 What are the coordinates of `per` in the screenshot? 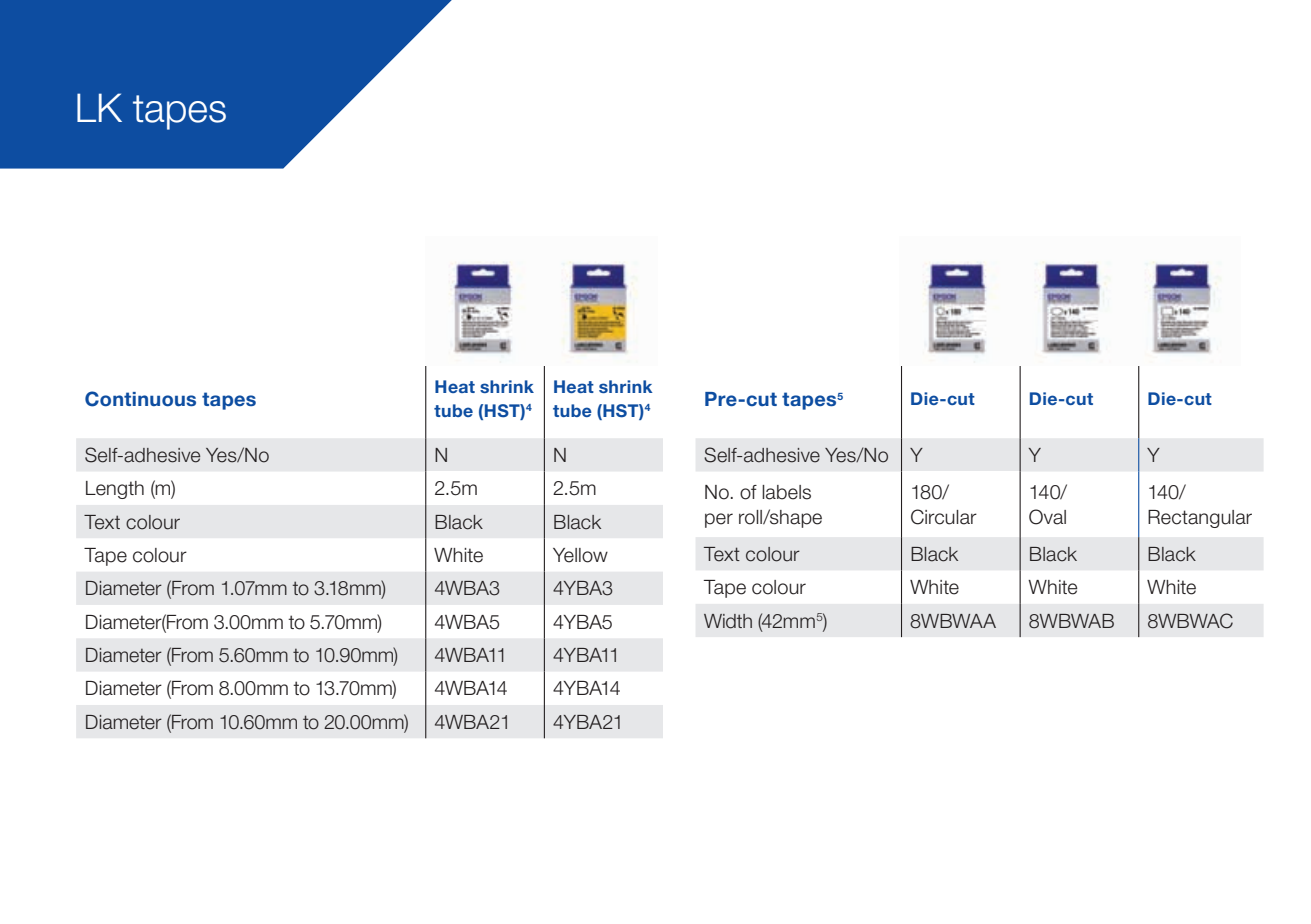 It's located at (719, 520).
